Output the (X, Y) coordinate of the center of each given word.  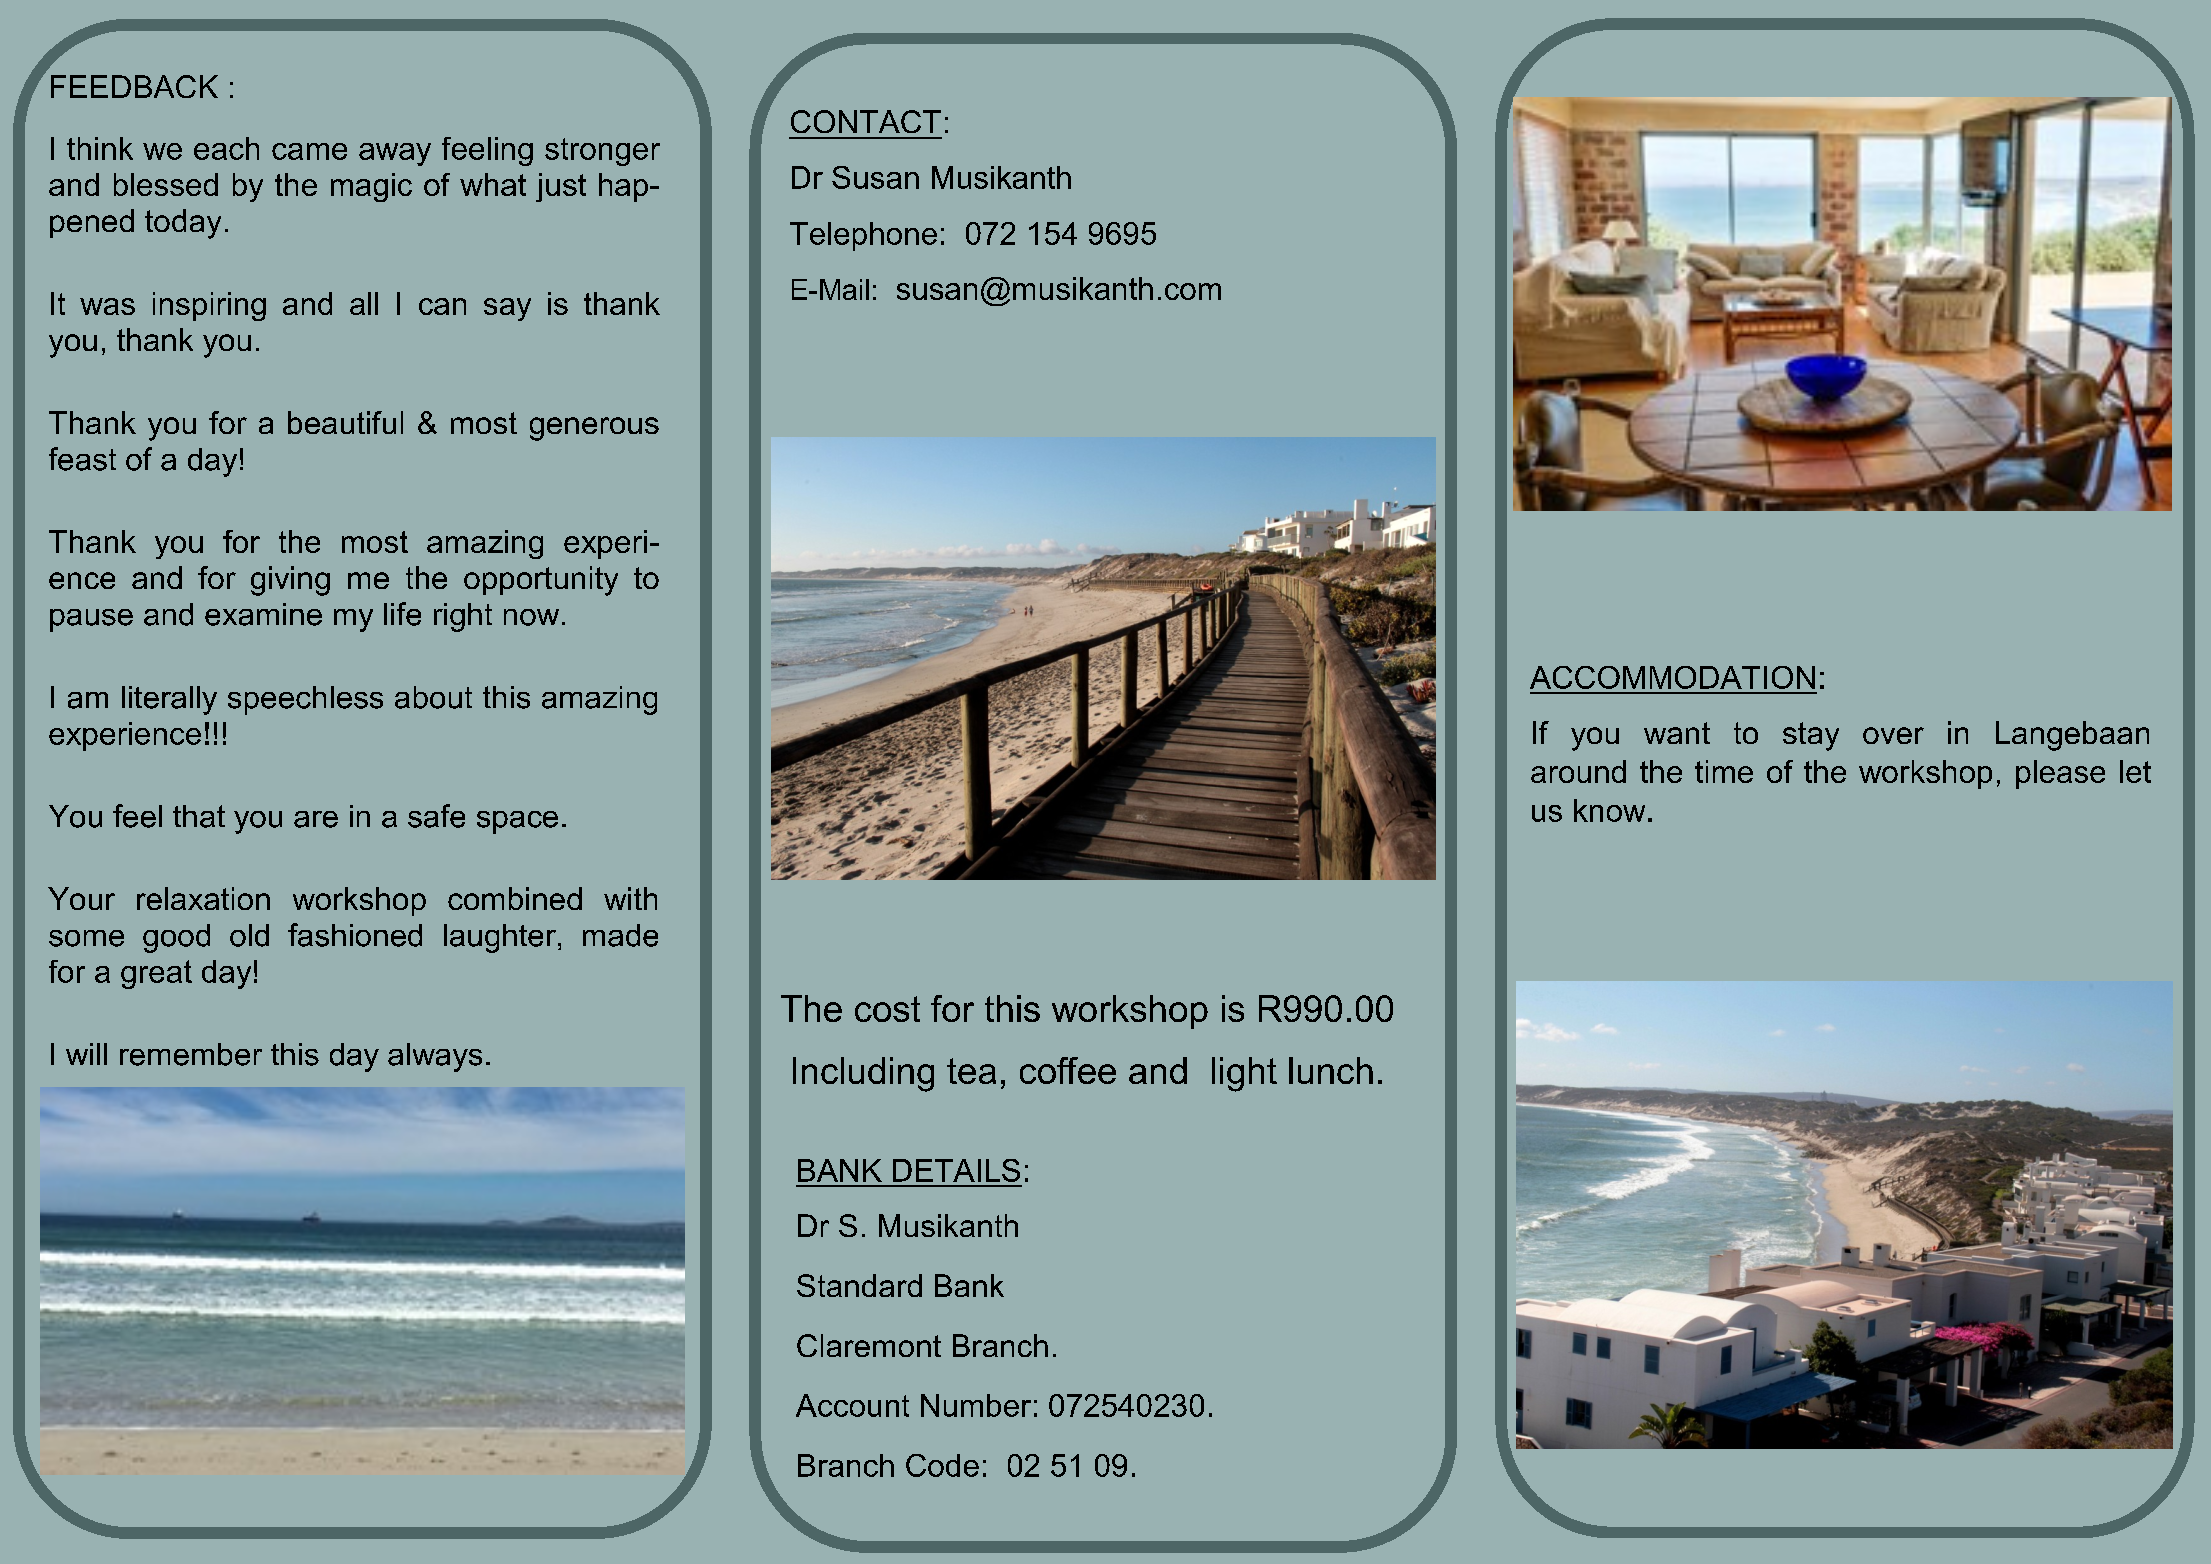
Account (852, 1405)
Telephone (863, 236)
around (1578, 771)
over (1893, 735)
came (309, 151)
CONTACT (866, 121)
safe (436, 816)
